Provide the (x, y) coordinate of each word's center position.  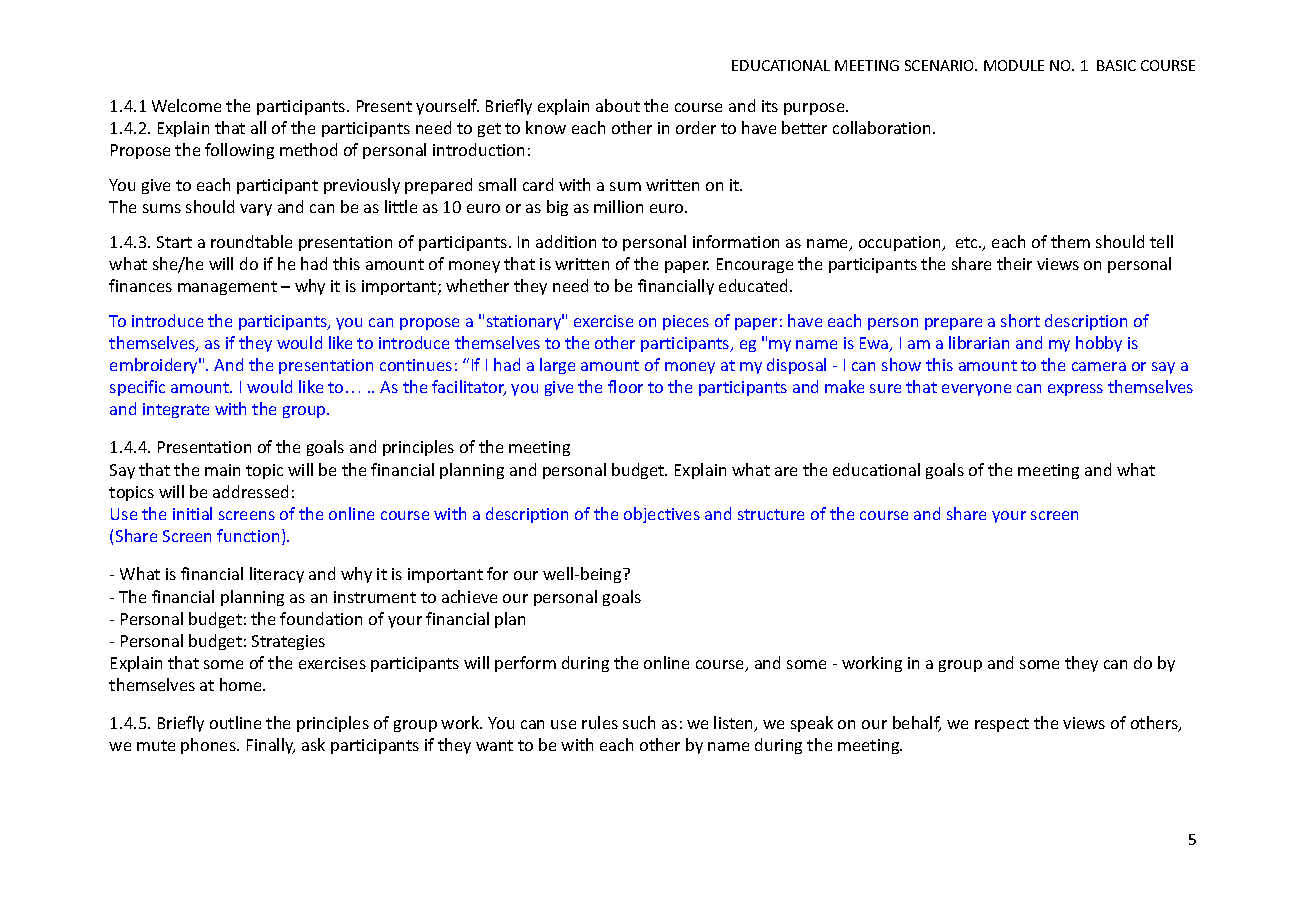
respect (1002, 725)
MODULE (1014, 65)
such (639, 722)
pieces (686, 322)
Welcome (186, 105)
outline (235, 722)
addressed (250, 491)
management (227, 288)
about (618, 105)
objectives (662, 515)
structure (771, 514)
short (1020, 320)
